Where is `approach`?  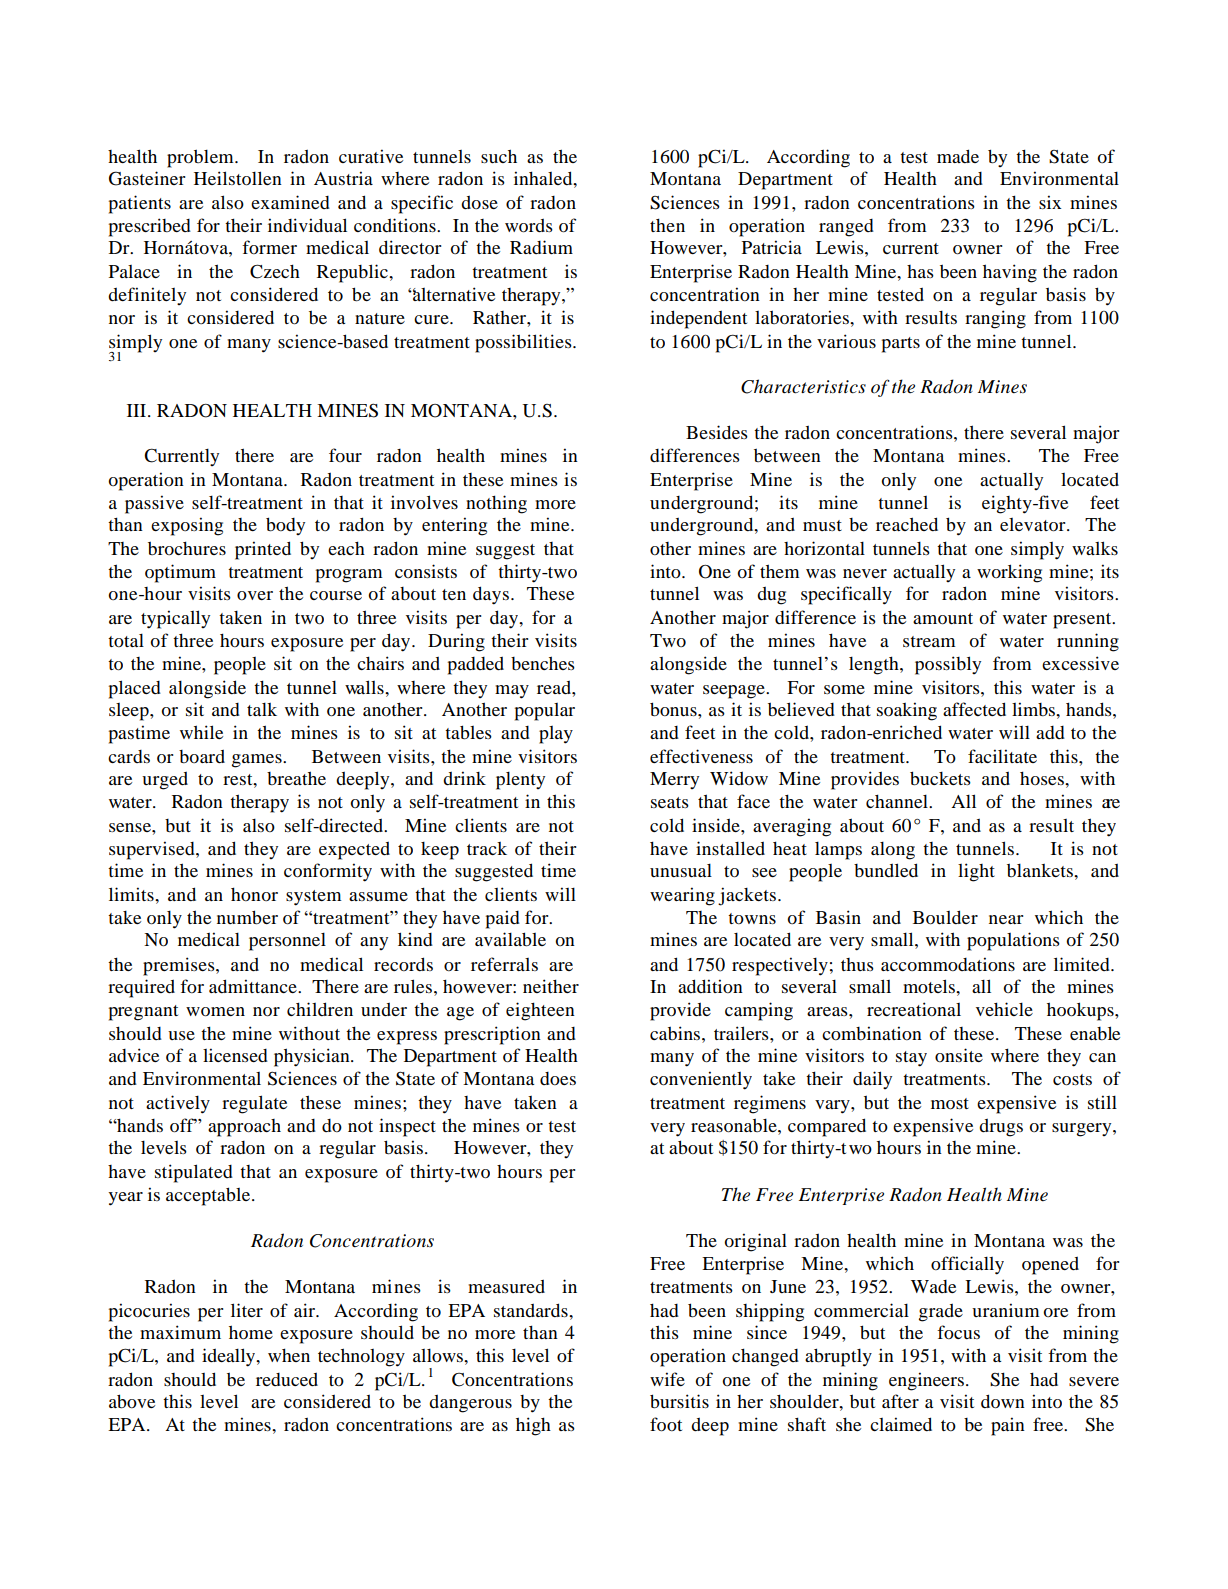 approach is located at coordinates (244, 1128).
